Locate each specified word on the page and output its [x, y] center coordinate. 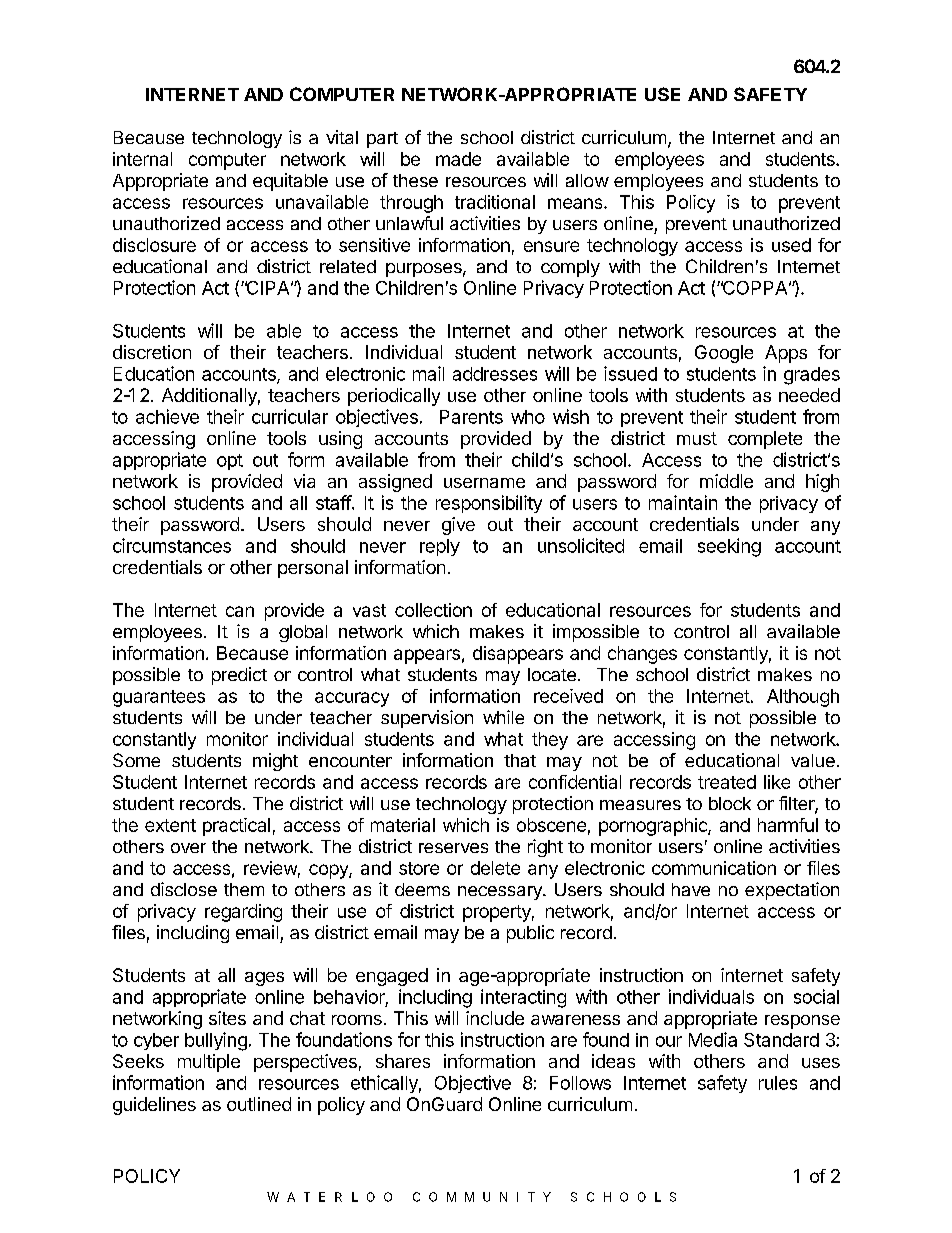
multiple [209, 1063]
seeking [729, 547]
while [503, 717]
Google [724, 354]
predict [239, 676]
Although [803, 698]
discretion [152, 352]
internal [142, 159]
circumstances [172, 545]
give [458, 526]
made [458, 159]
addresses [495, 374]
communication [714, 868]
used [791, 245]
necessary [501, 893]
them [244, 889]
